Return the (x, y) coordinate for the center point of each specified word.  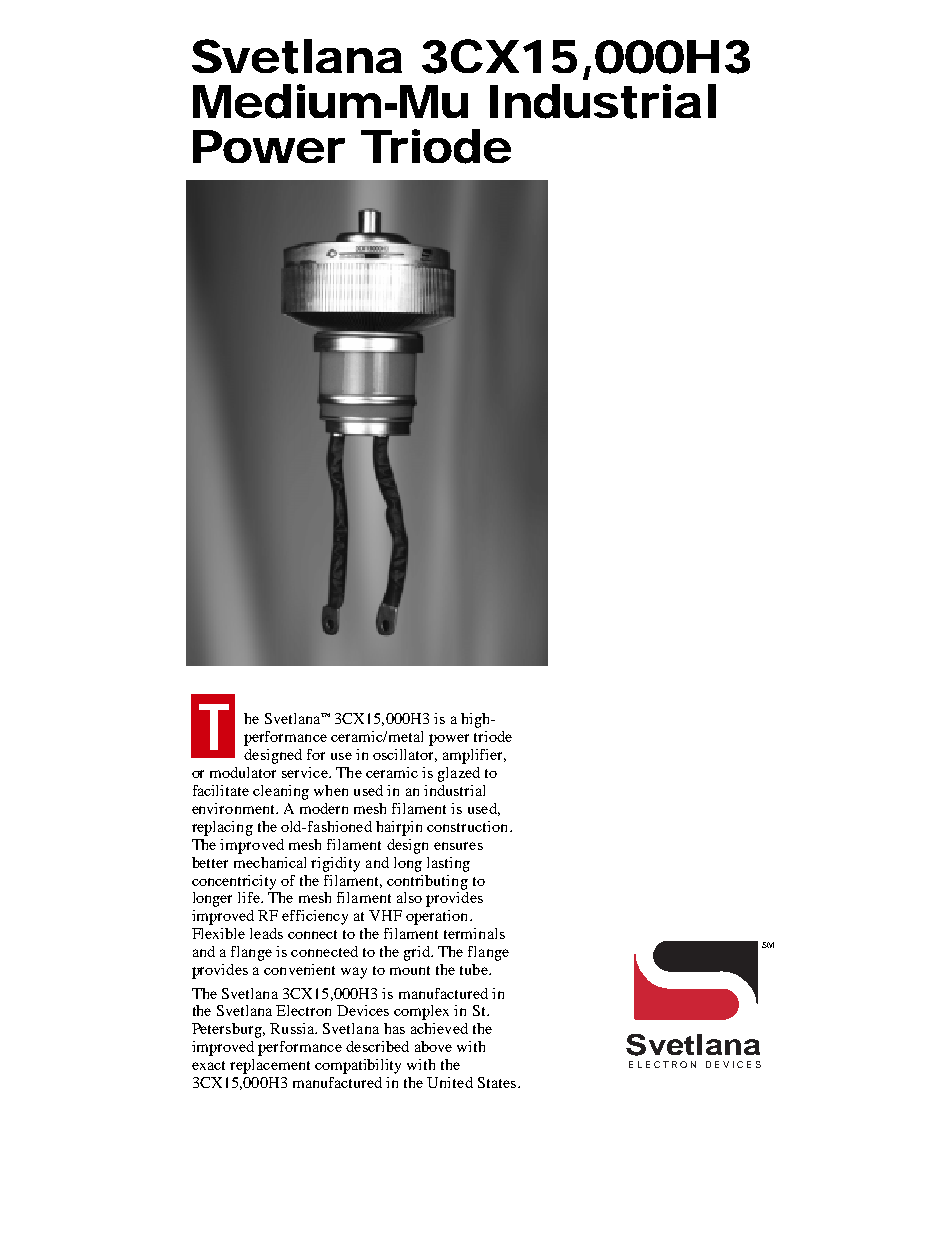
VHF (385, 915)
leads (266, 933)
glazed (459, 774)
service (306, 772)
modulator (243, 772)
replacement (270, 1066)
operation (438, 917)
